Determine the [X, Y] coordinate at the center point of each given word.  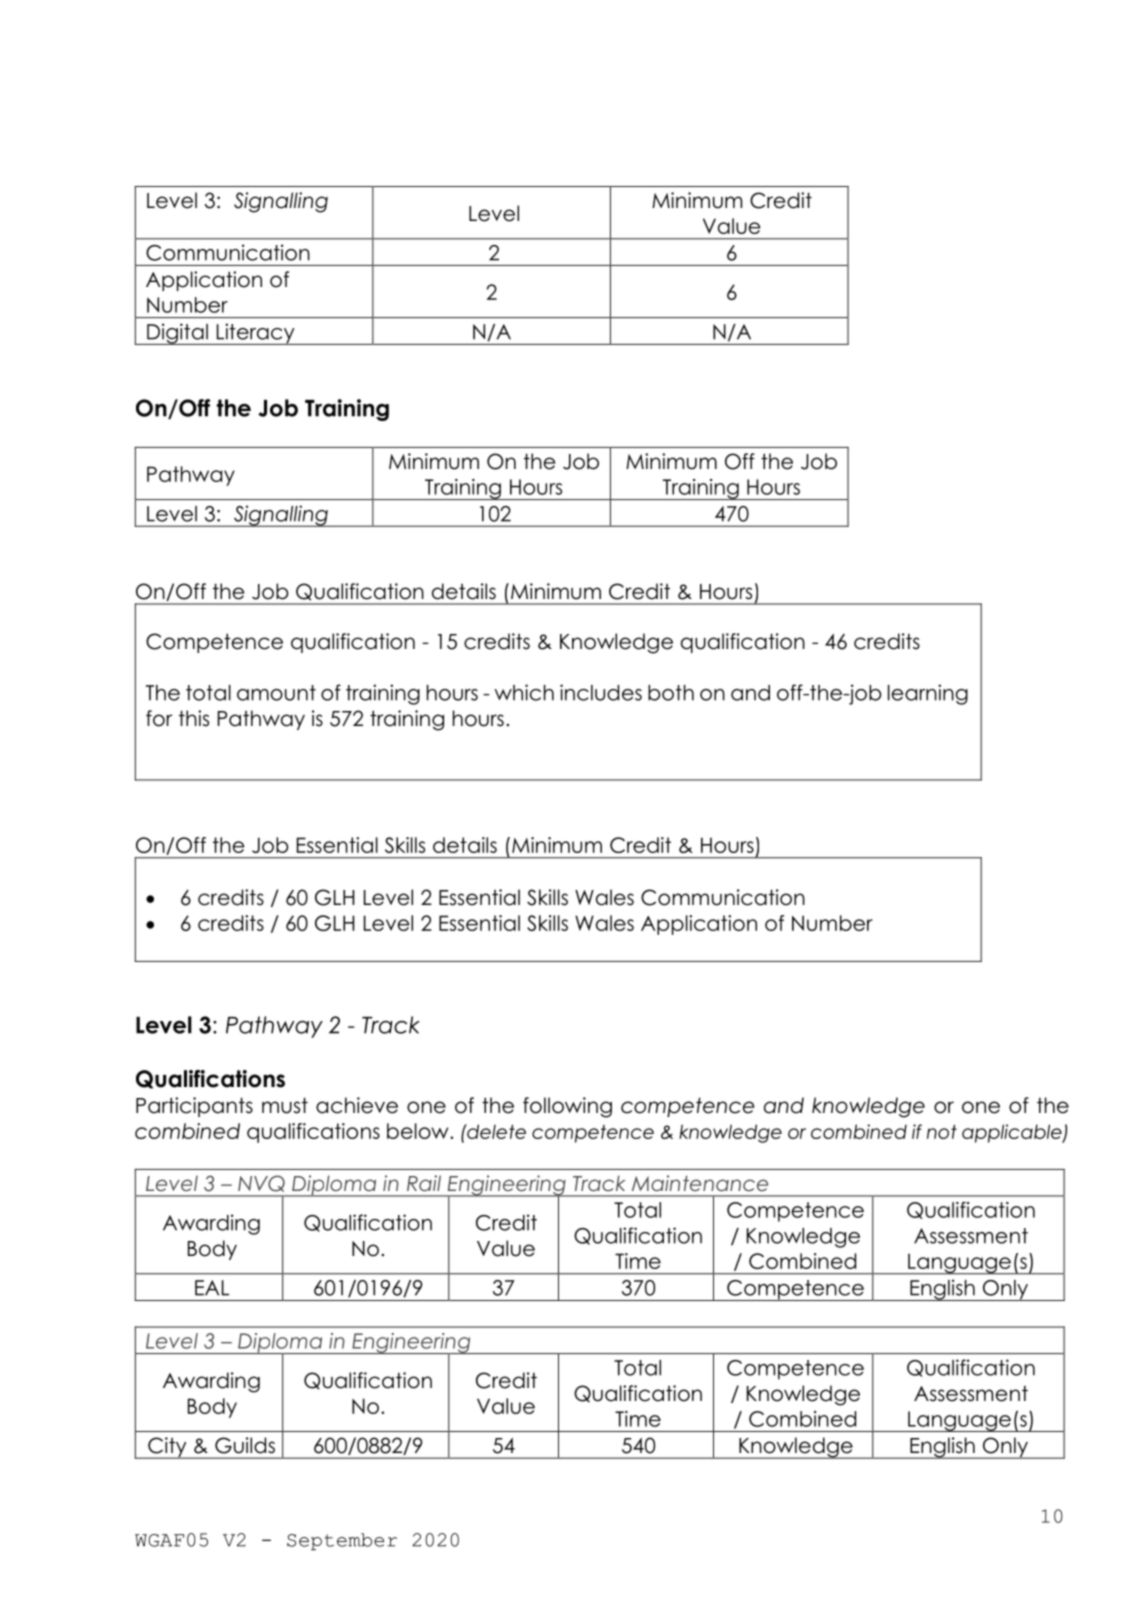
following [567, 1107]
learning [928, 694]
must [285, 1105]
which [524, 692]
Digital [177, 334]
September [342, 1541]
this [194, 718]
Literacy [255, 334]
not [942, 1132]
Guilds [245, 1445]
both [671, 693]
